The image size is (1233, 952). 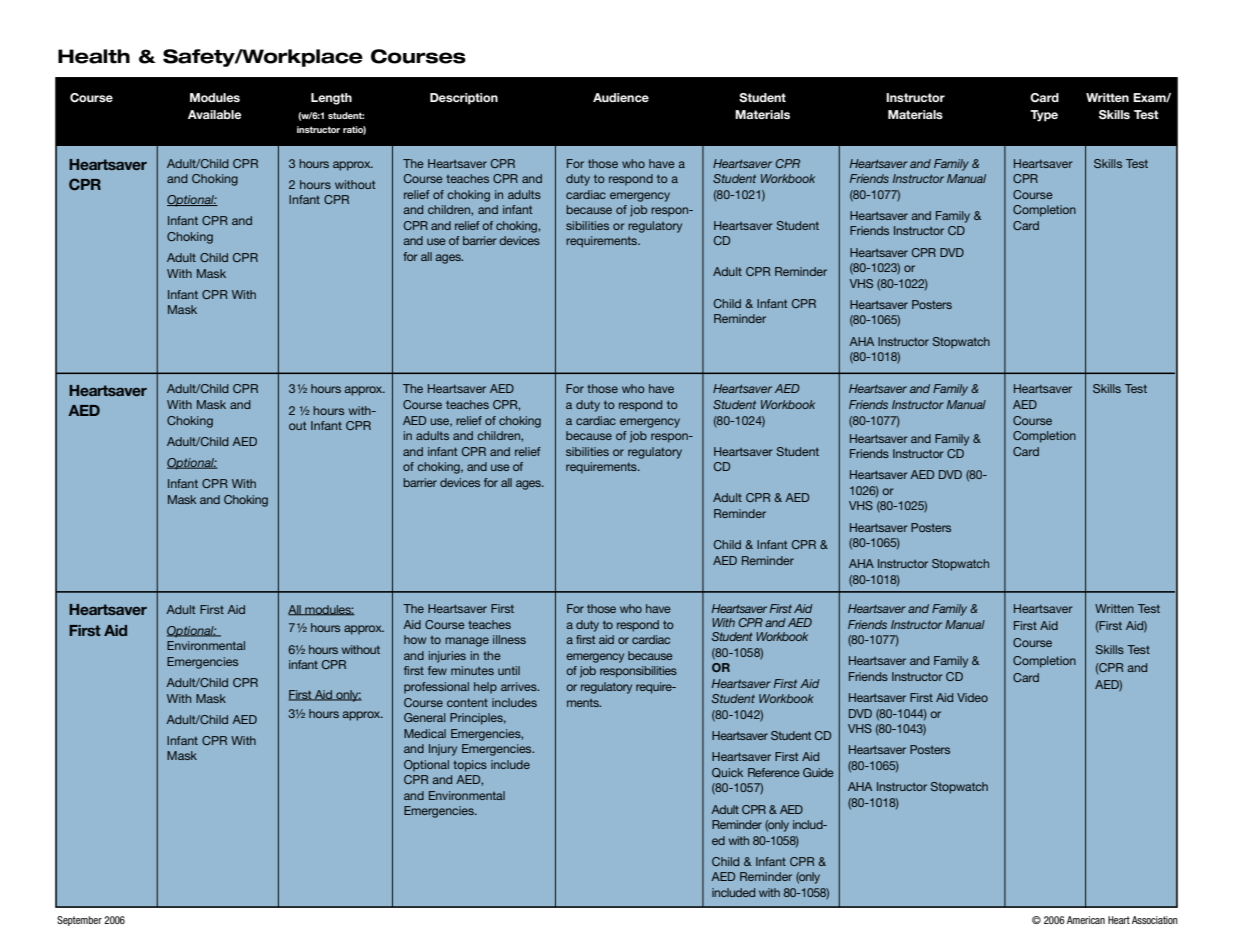 I want to click on Type, so click(x=1044, y=116).
